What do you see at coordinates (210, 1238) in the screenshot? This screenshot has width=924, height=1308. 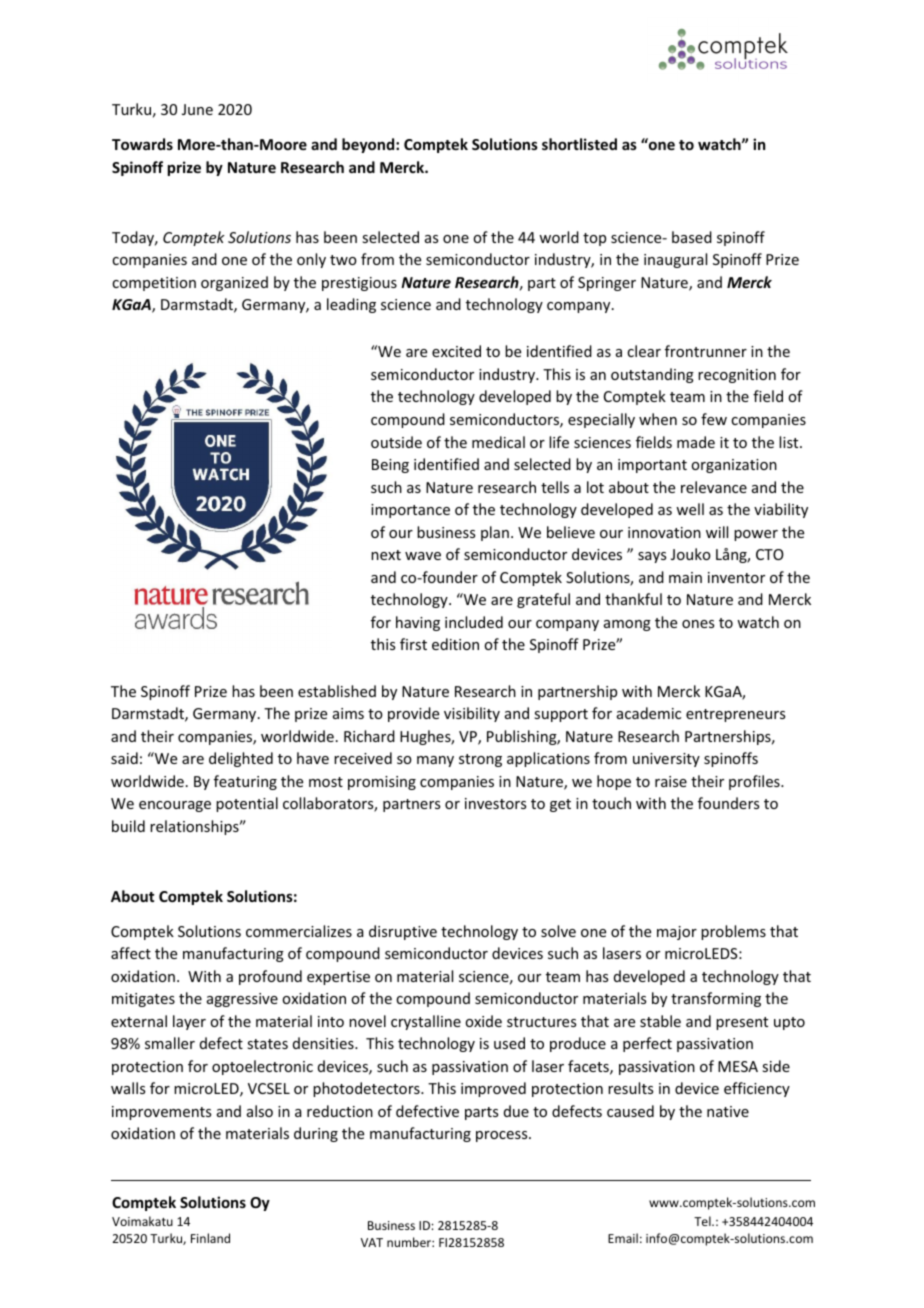 I see `Finland` at bounding box center [210, 1238].
